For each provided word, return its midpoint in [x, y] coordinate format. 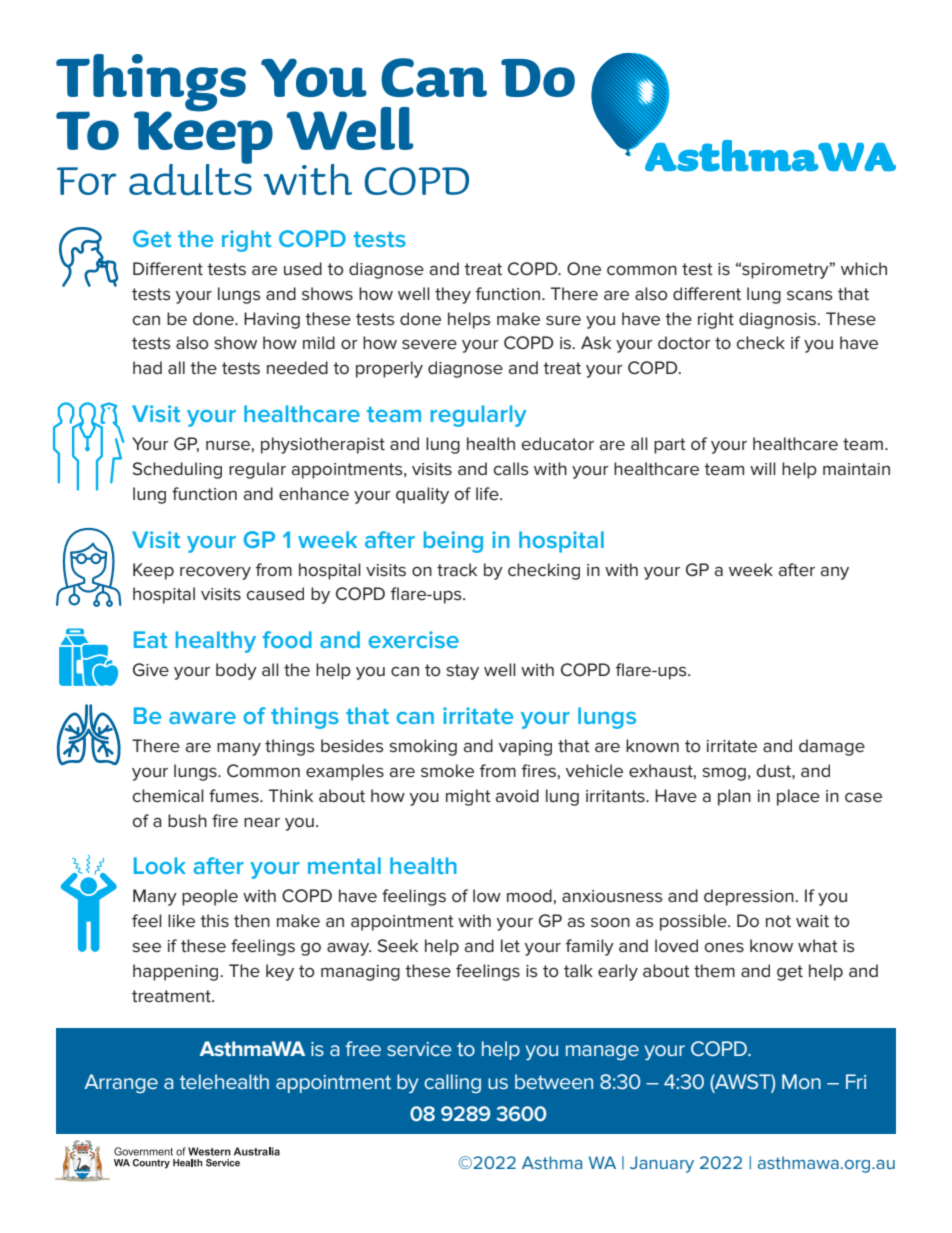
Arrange [121, 1083]
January [662, 1164]
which [864, 268]
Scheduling [177, 470]
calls [511, 469]
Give [151, 670]
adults [190, 178]
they [453, 295]
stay [462, 672]
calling [452, 1083]
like [181, 920]
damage [832, 747]
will [763, 468]
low [487, 895]
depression [749, 897]
